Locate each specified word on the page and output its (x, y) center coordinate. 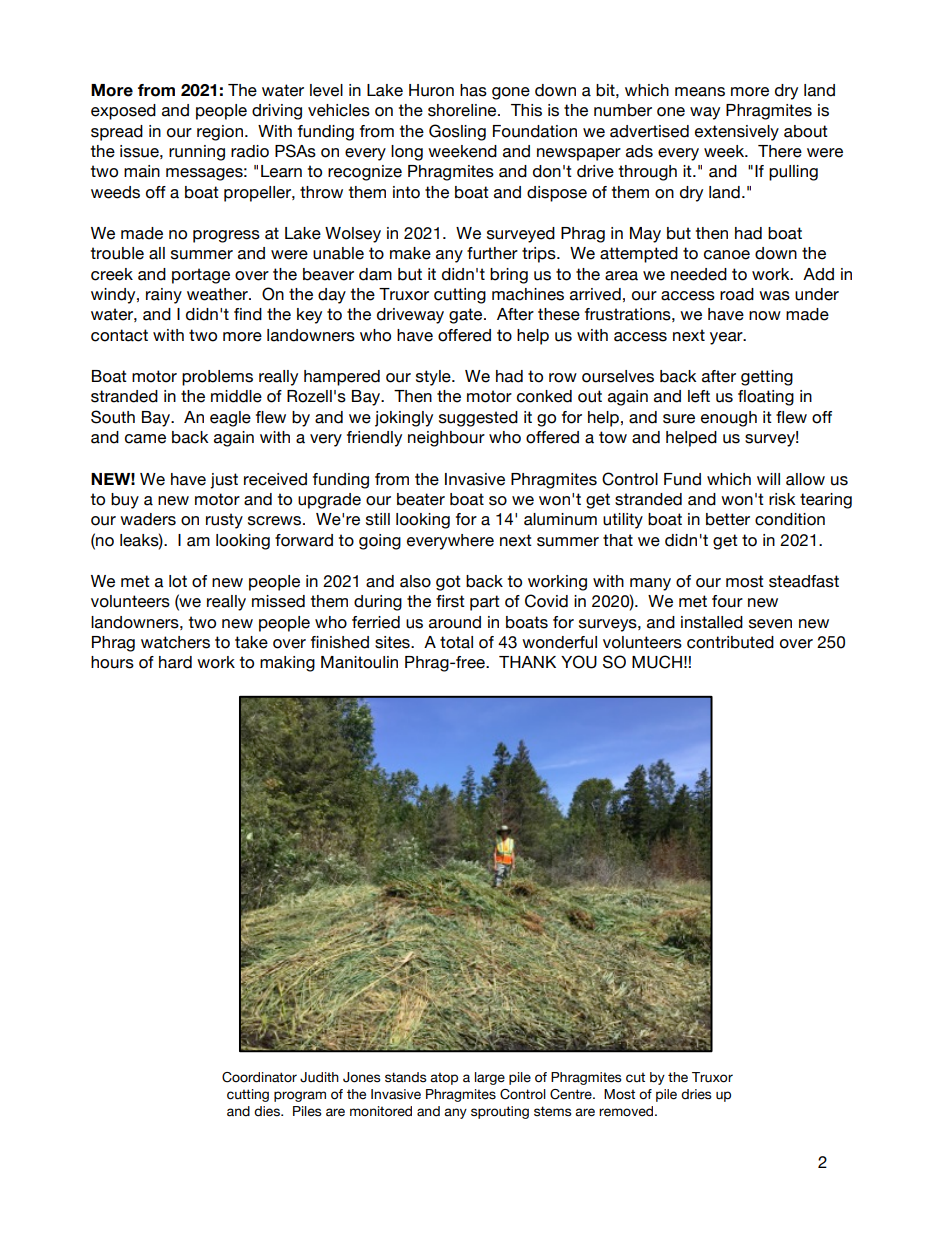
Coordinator (259, 1077)
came (145, 439)
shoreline (463, 110)
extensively (737, 133)
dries (696, 1094)
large (490, 1078)
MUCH (657, 662)
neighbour (446, 439)
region (220, 133)
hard (175, 662)
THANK (527, 662)
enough (729, 419)
